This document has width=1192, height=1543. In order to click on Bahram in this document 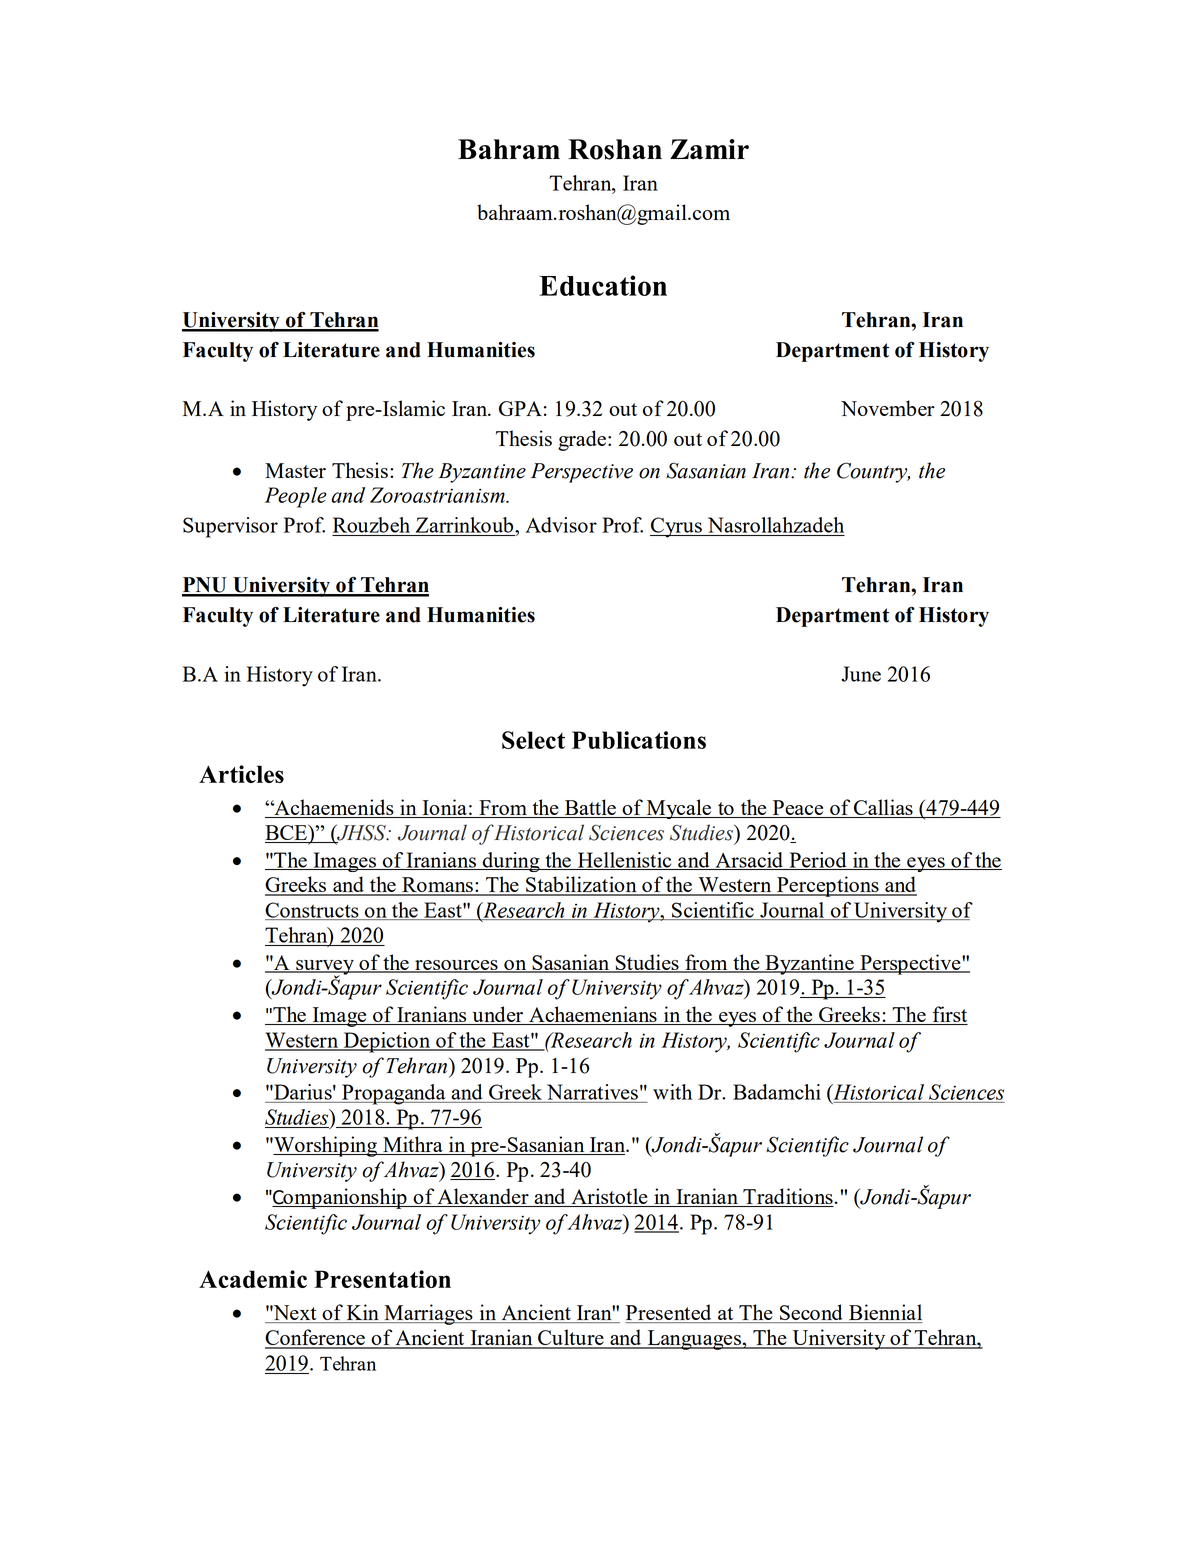, I will do `click(509, 149)`.
